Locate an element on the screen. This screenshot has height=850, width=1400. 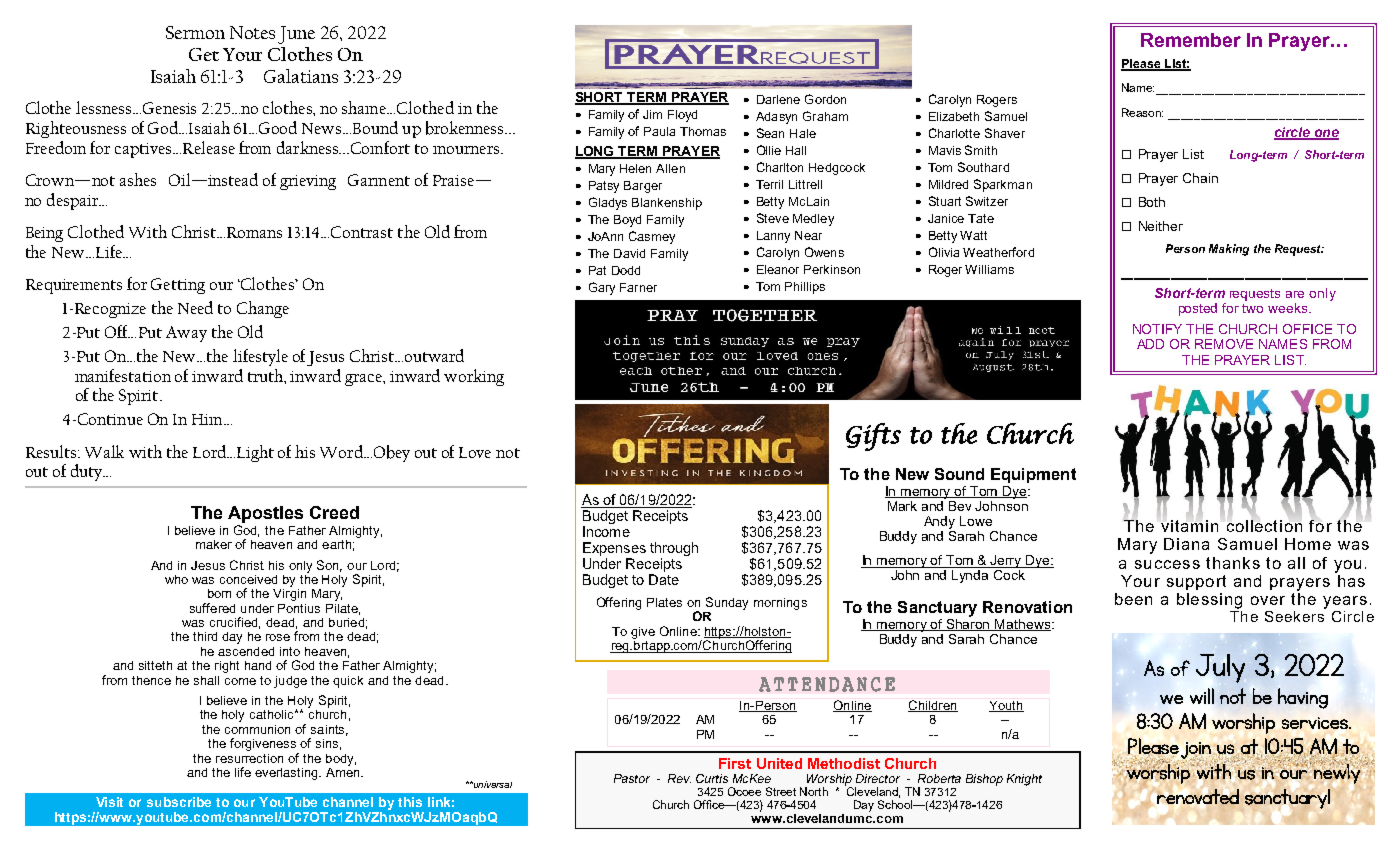
subscribe is located at coordinates (179, 802).
